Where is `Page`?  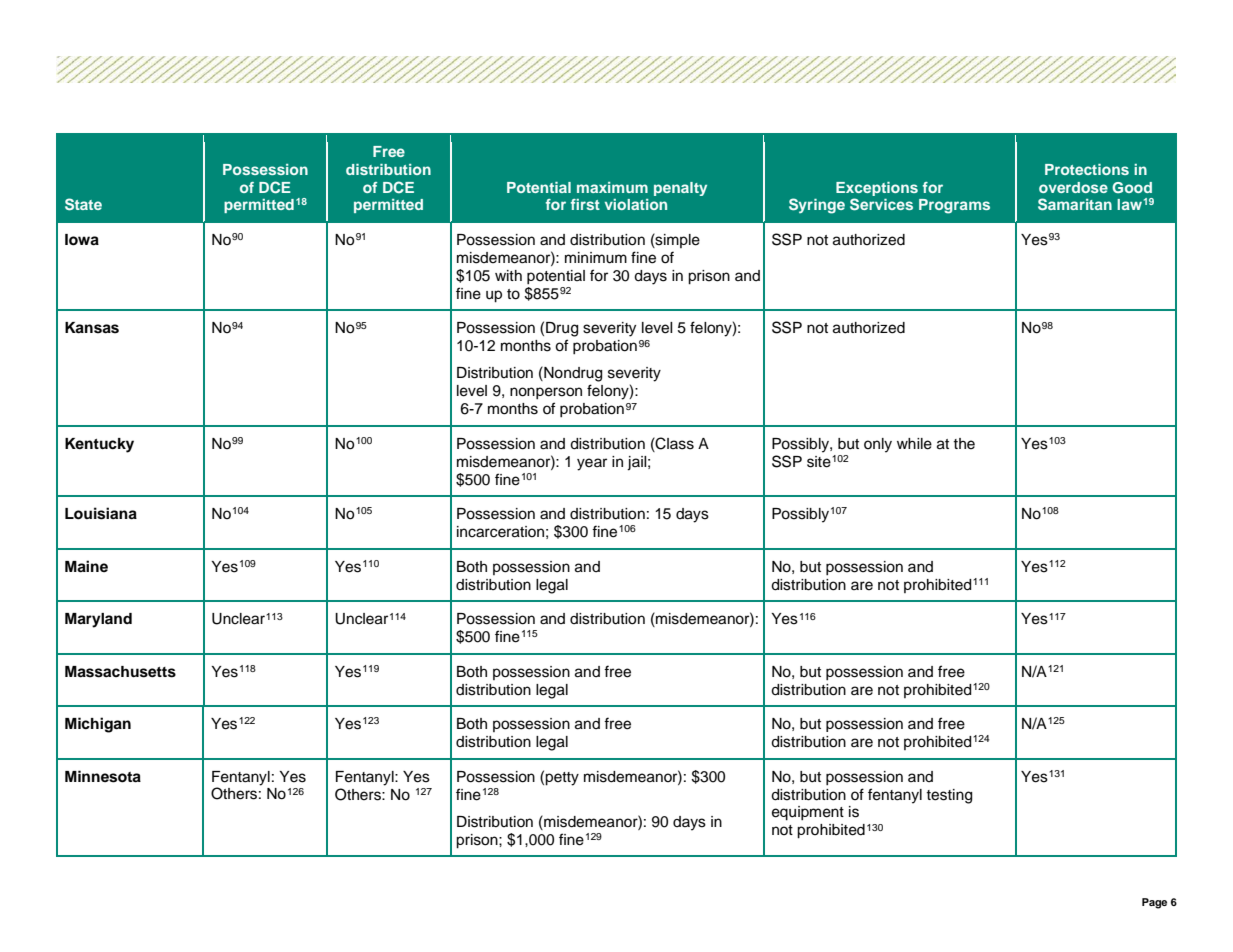 Page is located at coordinates (1154, 903).
